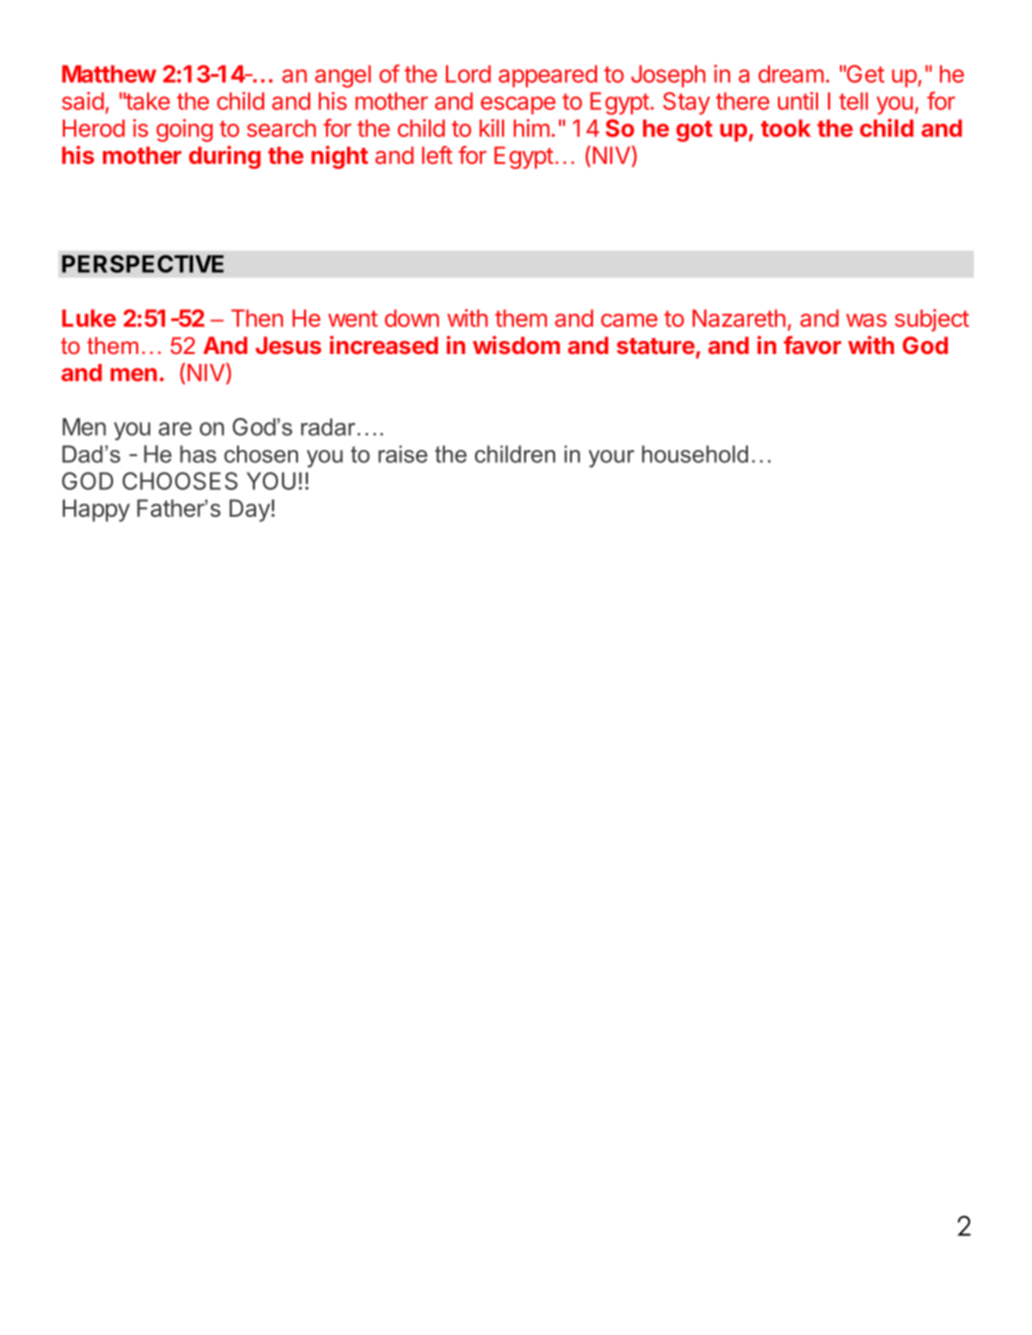 This document has width=1032, height=1335. What do you see at coordinates (180, 481) in the document?
I see `CHOOSES` at bounding box center [180, 481].
